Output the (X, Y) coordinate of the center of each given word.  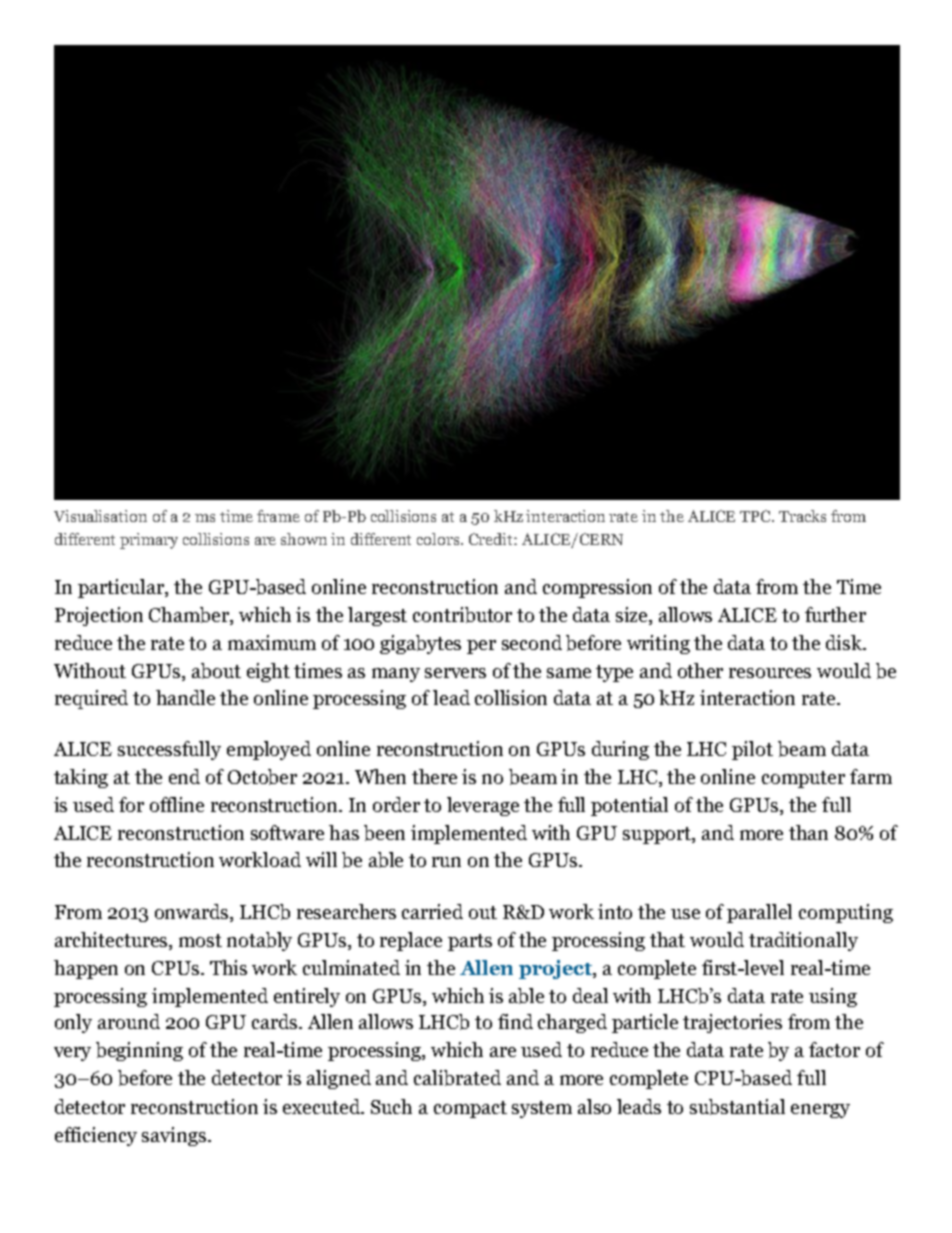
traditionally (803, 941)
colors (439, 539)
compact (470, 1109)
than (808, 832)
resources (770, 673)
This (228, 967)
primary (149, 541)
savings (175, 1136)
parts (470, 942)
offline (177, 804)
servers (455, 673)
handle (185, 697)
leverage (483, 806)
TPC (756, 516)
